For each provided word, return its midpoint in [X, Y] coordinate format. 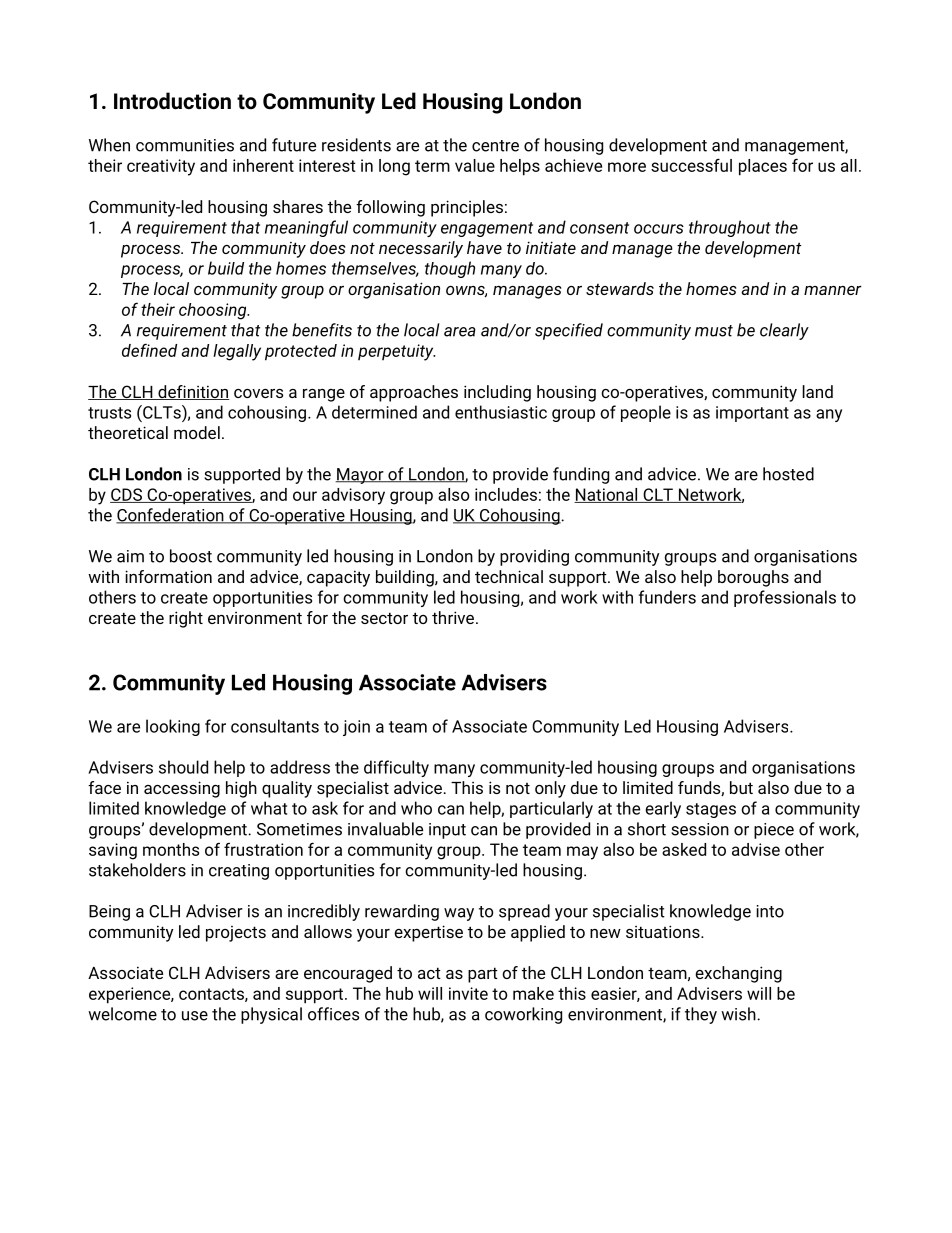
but [741, 787]
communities [185, 145]
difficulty [396, 768]
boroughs [753, 578]
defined [149, 350]
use [195, 1016]
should [183, 767]
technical [509, 576]
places [763, 167]
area [460, 332]
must [714, 331]
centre [495, 146]
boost [191, 556]
